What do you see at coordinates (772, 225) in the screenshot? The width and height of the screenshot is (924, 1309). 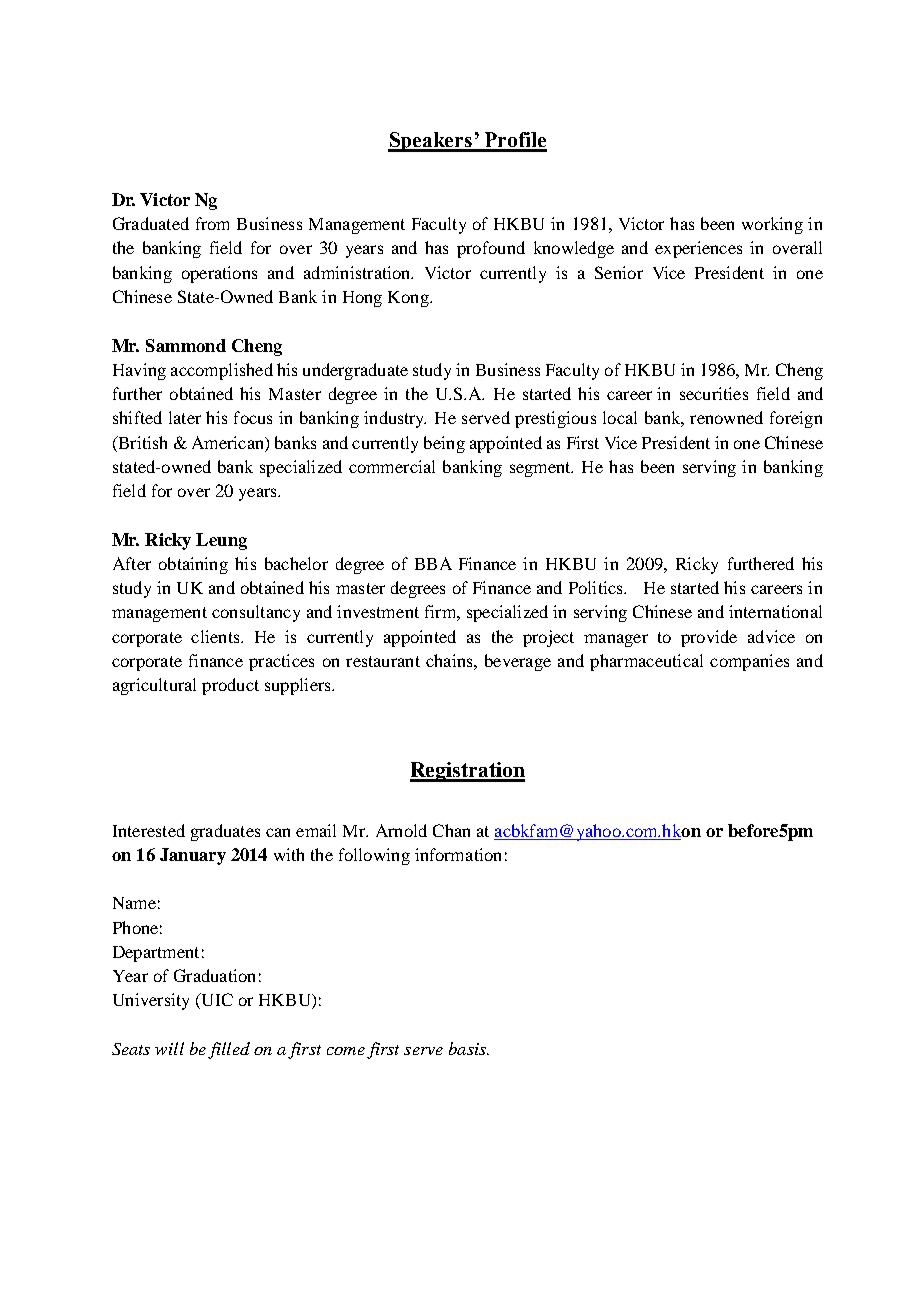 I see `working` at bounding box center [772, 225].
